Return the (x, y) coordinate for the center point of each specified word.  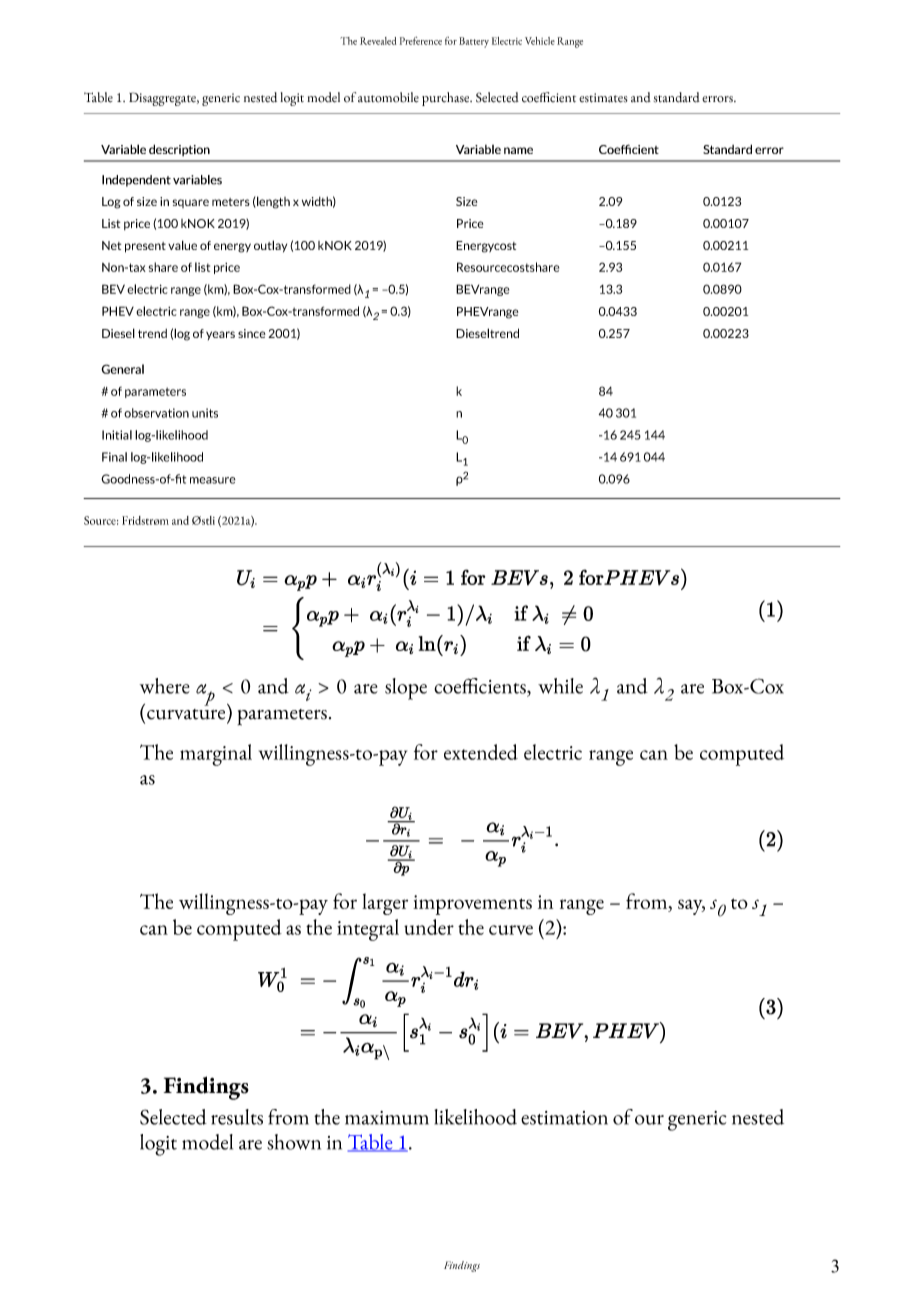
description (179, 150)
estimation (564, 1118)
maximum (387, 1118)
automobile (388, 97)
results (237, 1117)
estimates (603, 98)
